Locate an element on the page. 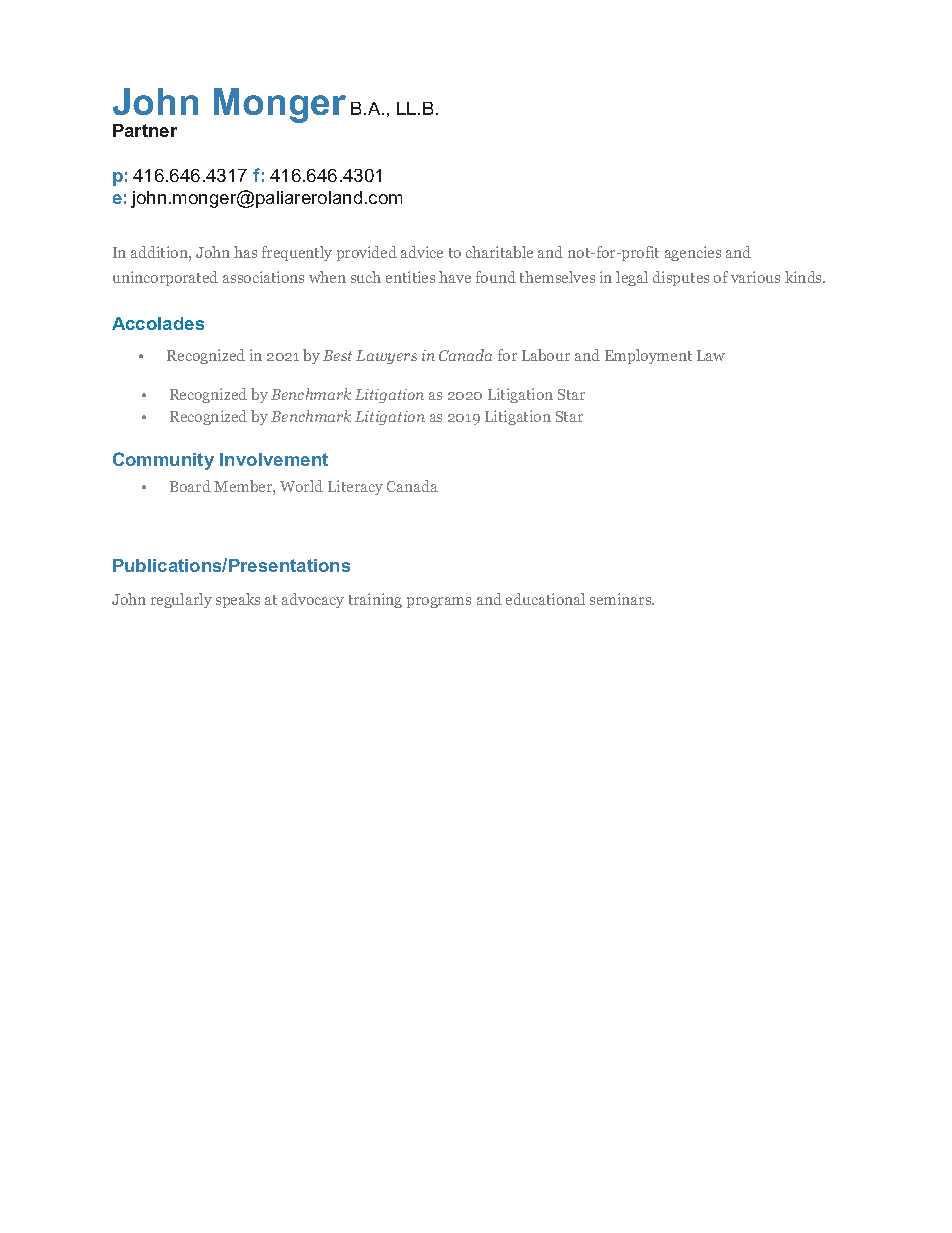  programs is located at coordinates (439, 602).
